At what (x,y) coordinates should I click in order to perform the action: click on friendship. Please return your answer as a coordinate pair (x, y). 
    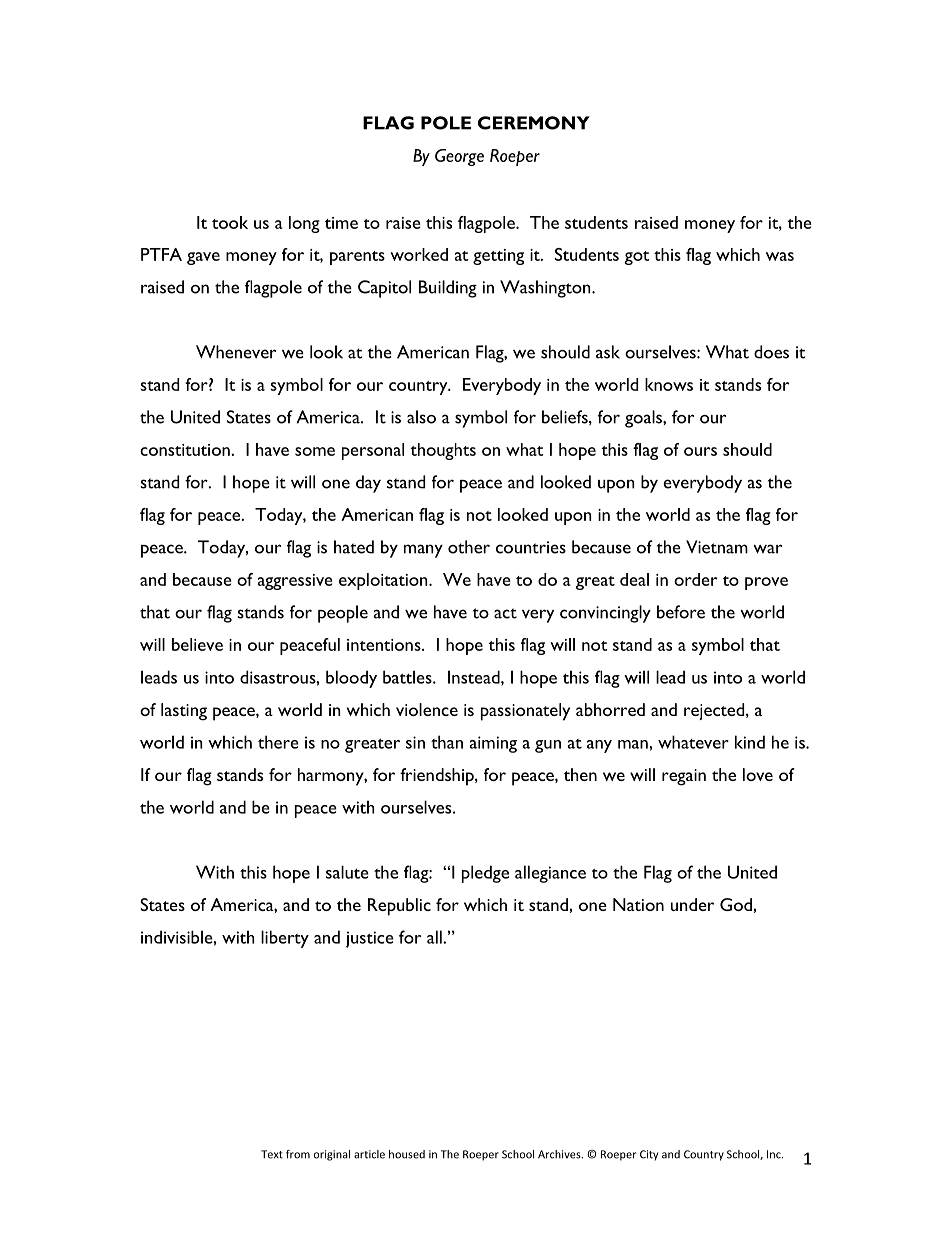
    Looking at the image, I should click on (438, 777).
